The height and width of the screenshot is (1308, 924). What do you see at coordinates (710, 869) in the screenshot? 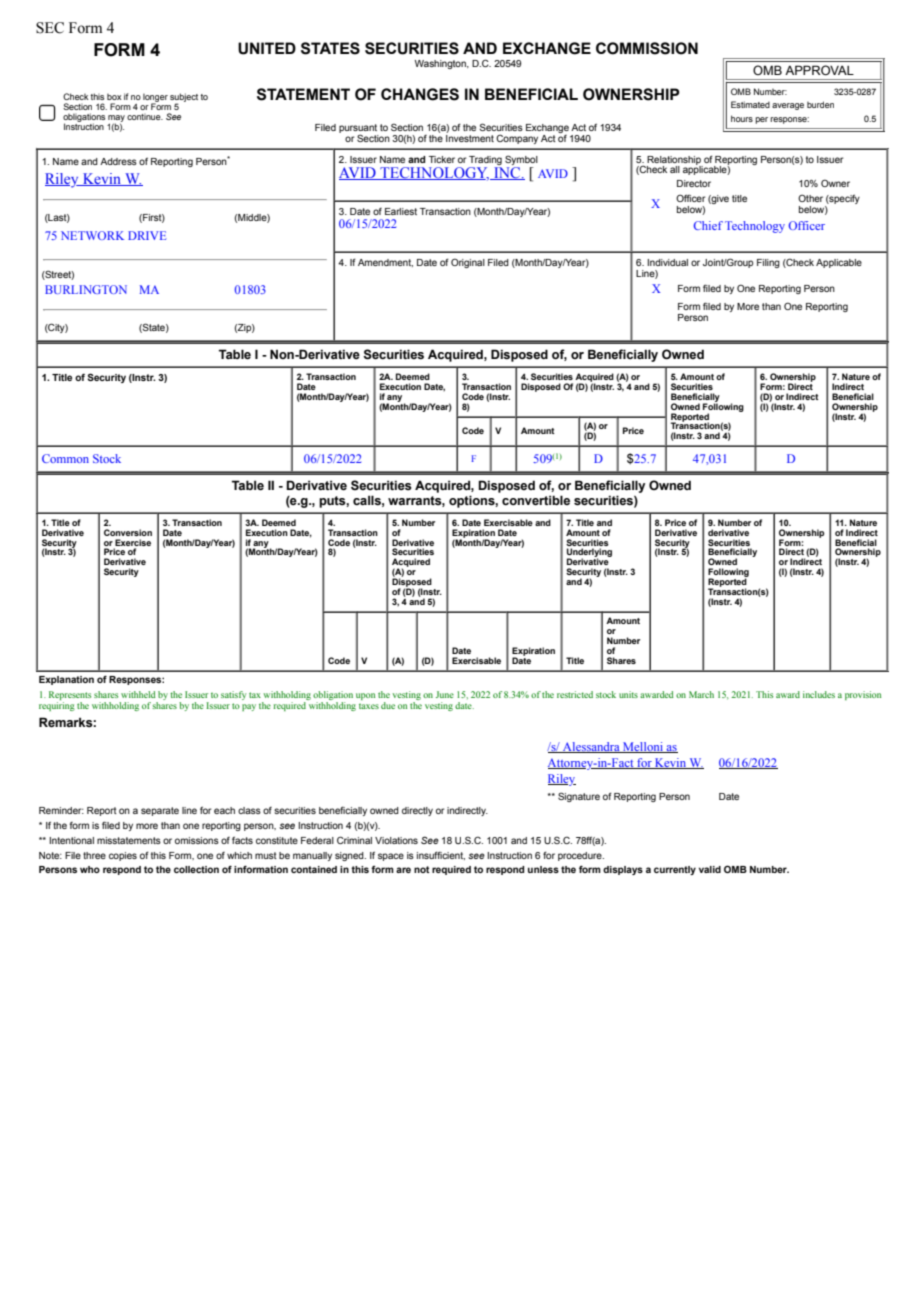
I see `valid` at bounding box center [710, 869].
